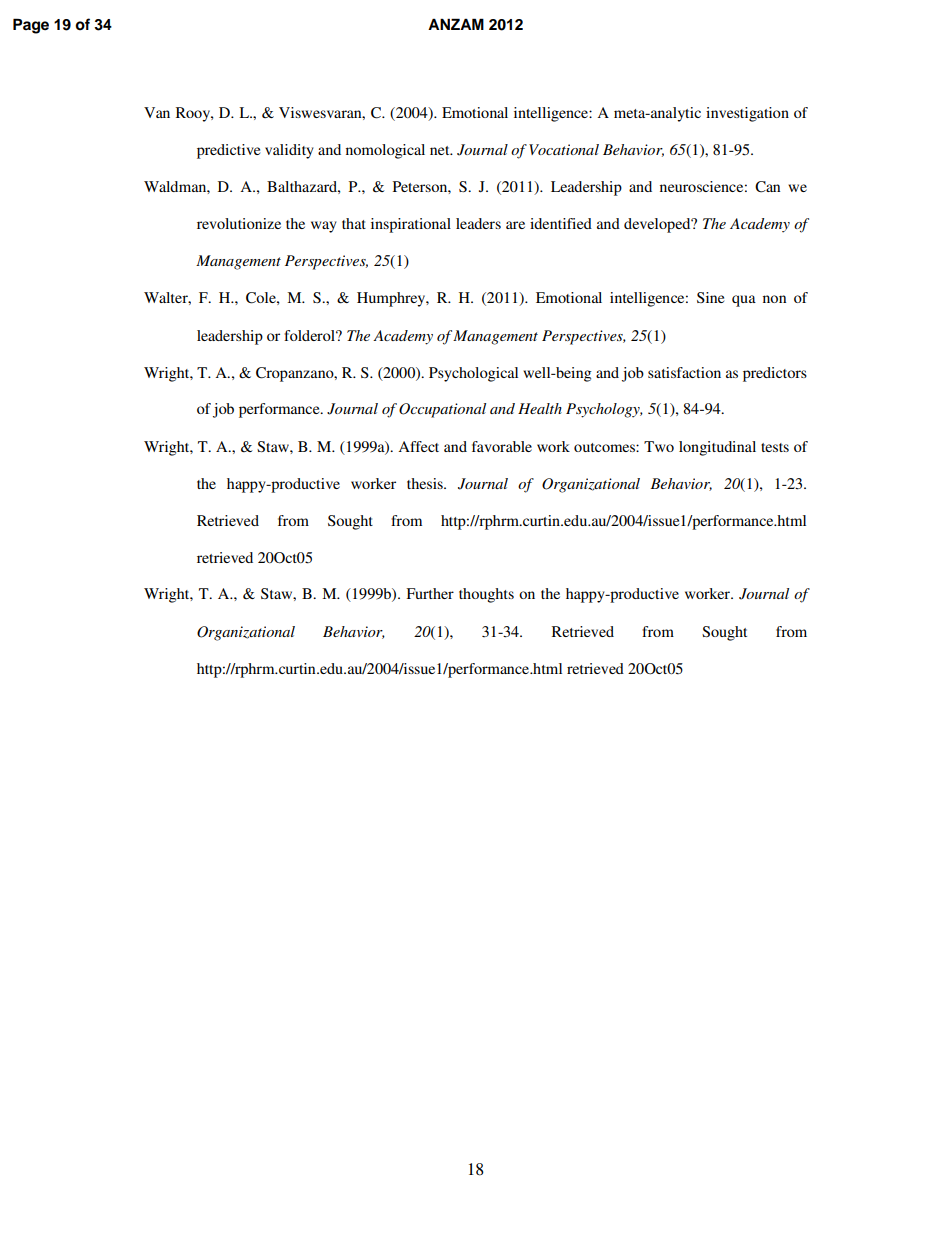  Describe the element at coordinates (31, 26) in the screenshot. I see `Page` at that location.
